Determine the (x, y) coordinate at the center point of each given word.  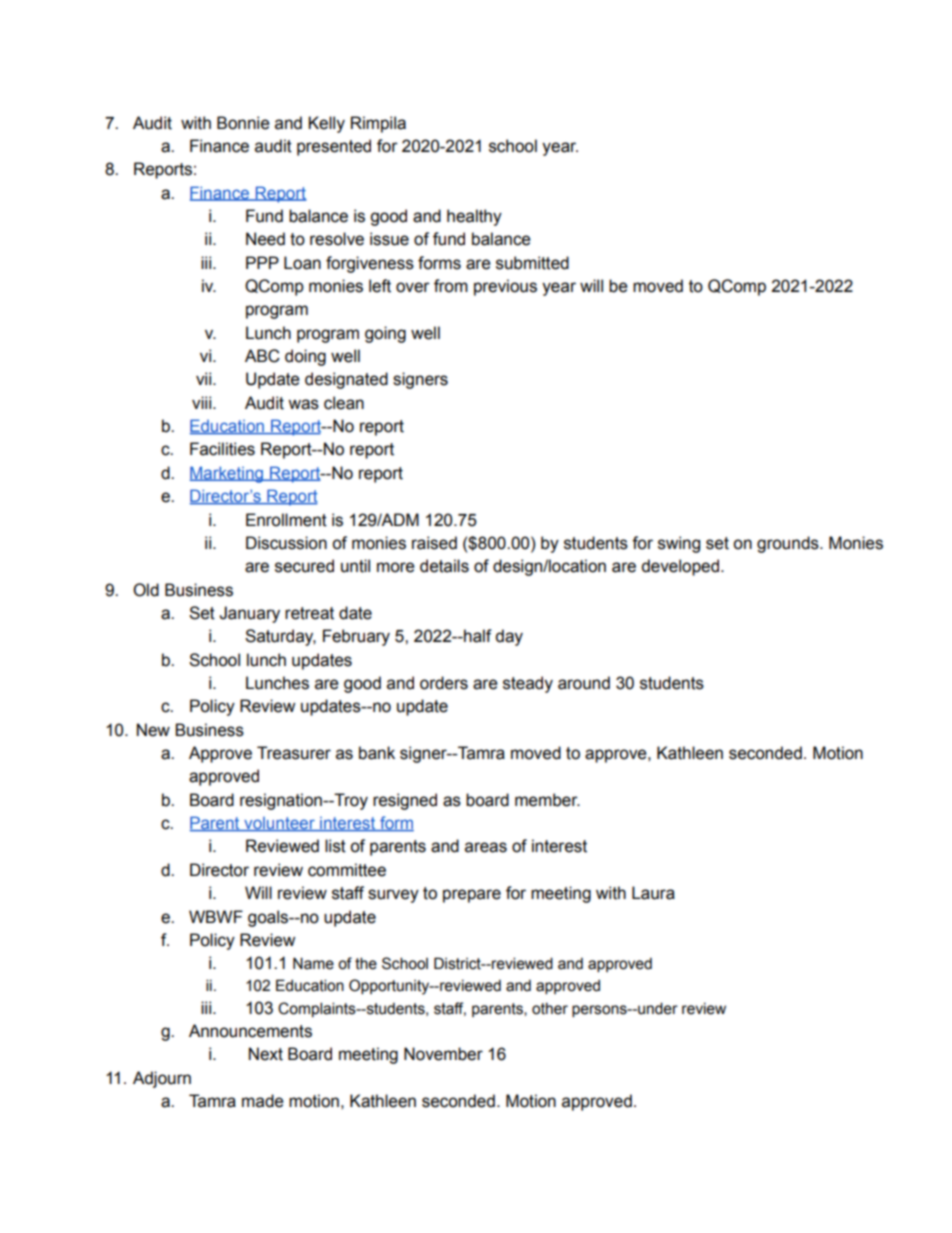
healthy (474, 217)
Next (266, 1054)
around (584, 683)
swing (679, 544)
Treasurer (294, 753)
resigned (405, 801)
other (550, 1009)
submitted (532, 263)
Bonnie (243, 123)
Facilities (222, 449)
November (443, 1054)
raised (434, 543)
